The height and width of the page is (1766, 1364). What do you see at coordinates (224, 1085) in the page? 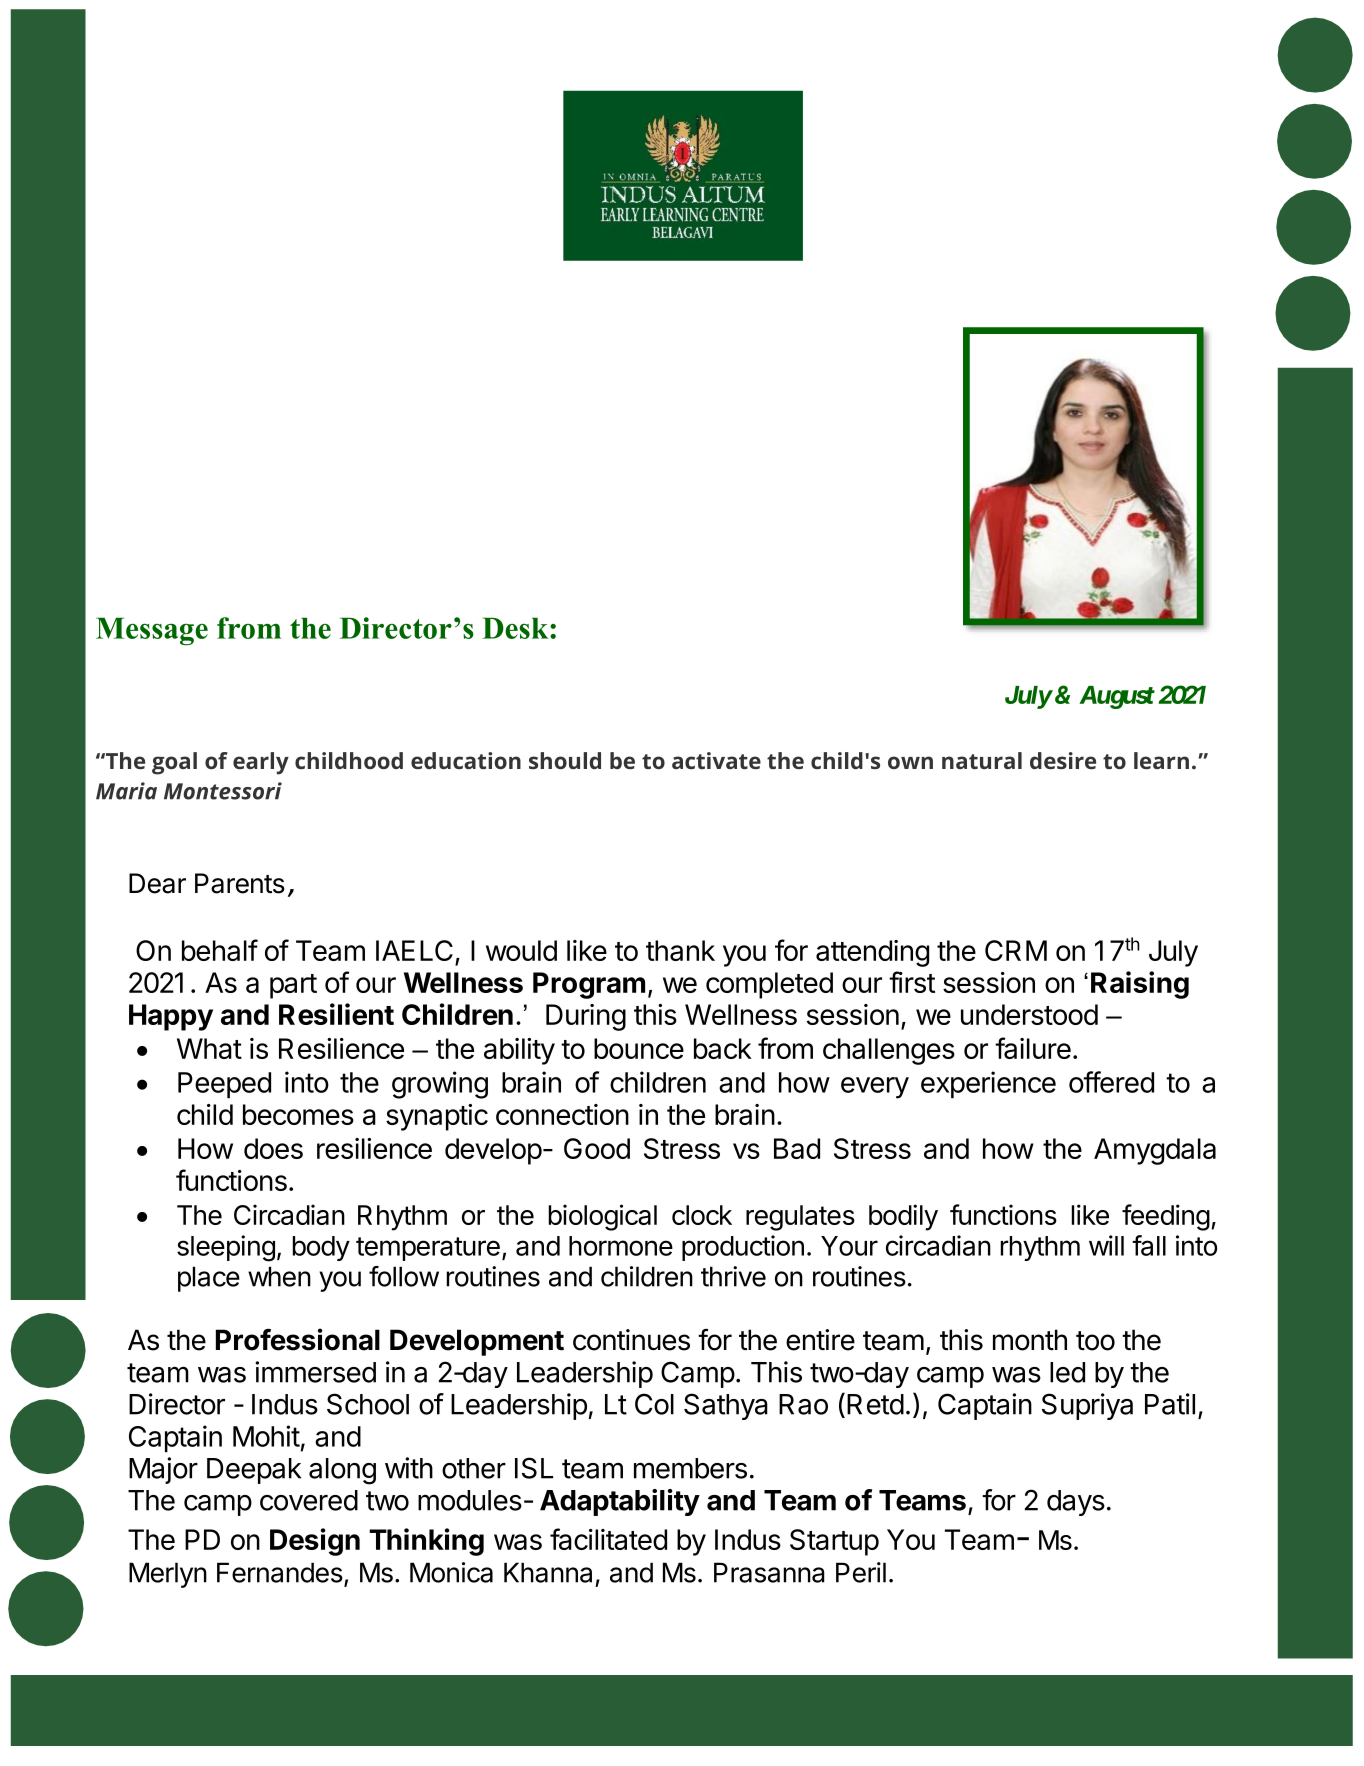
I see `Peeped` at bounding box center [224, 1085].
